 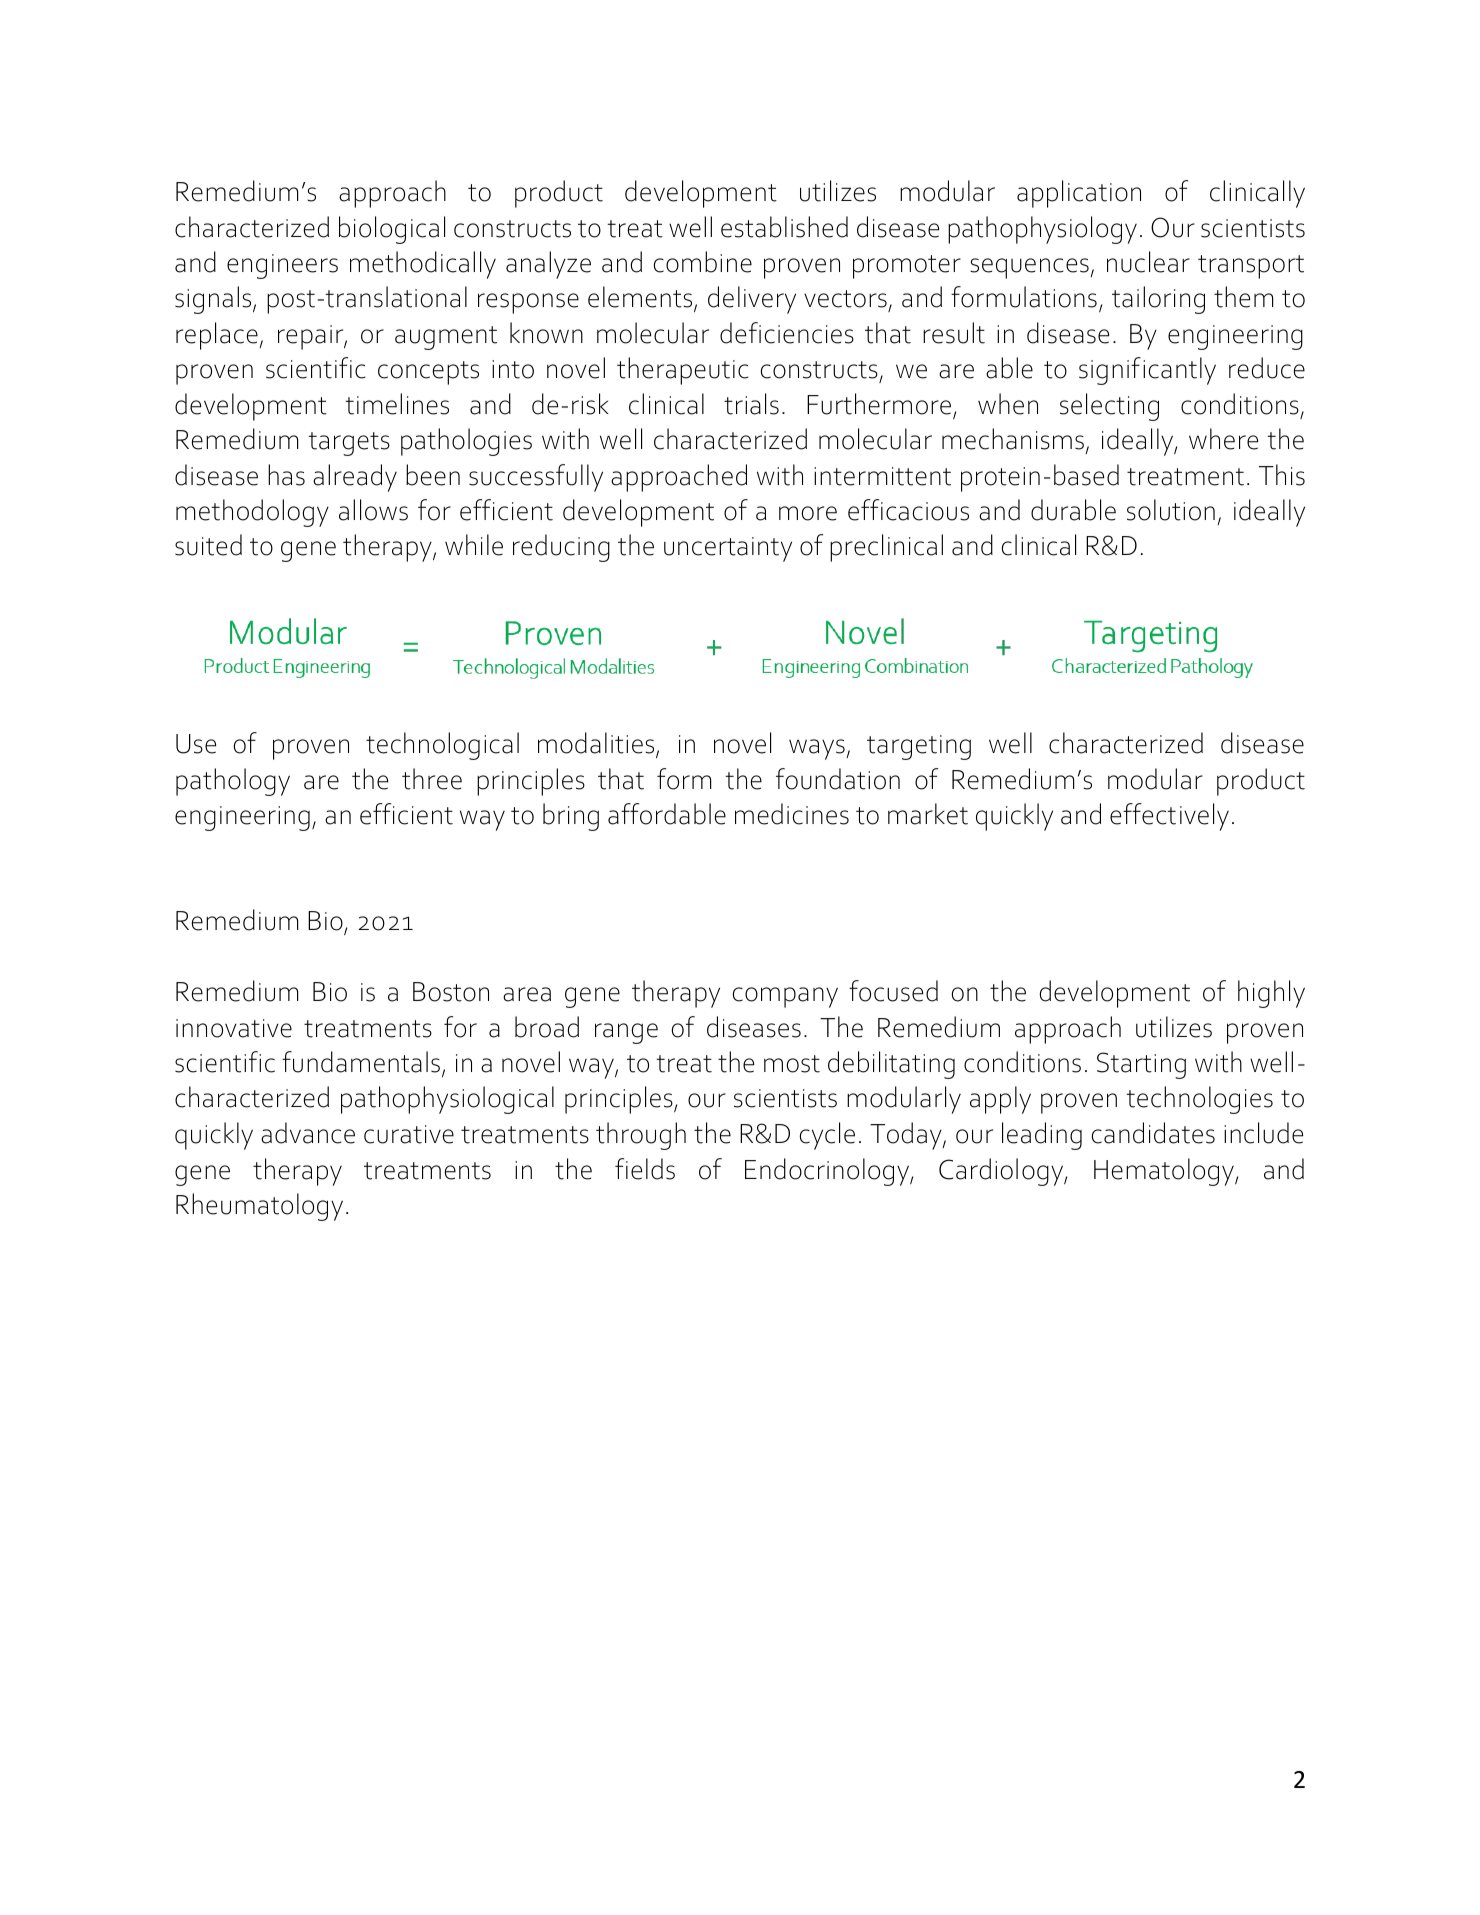 I want to click on trials, so click(x=751, y=404).
